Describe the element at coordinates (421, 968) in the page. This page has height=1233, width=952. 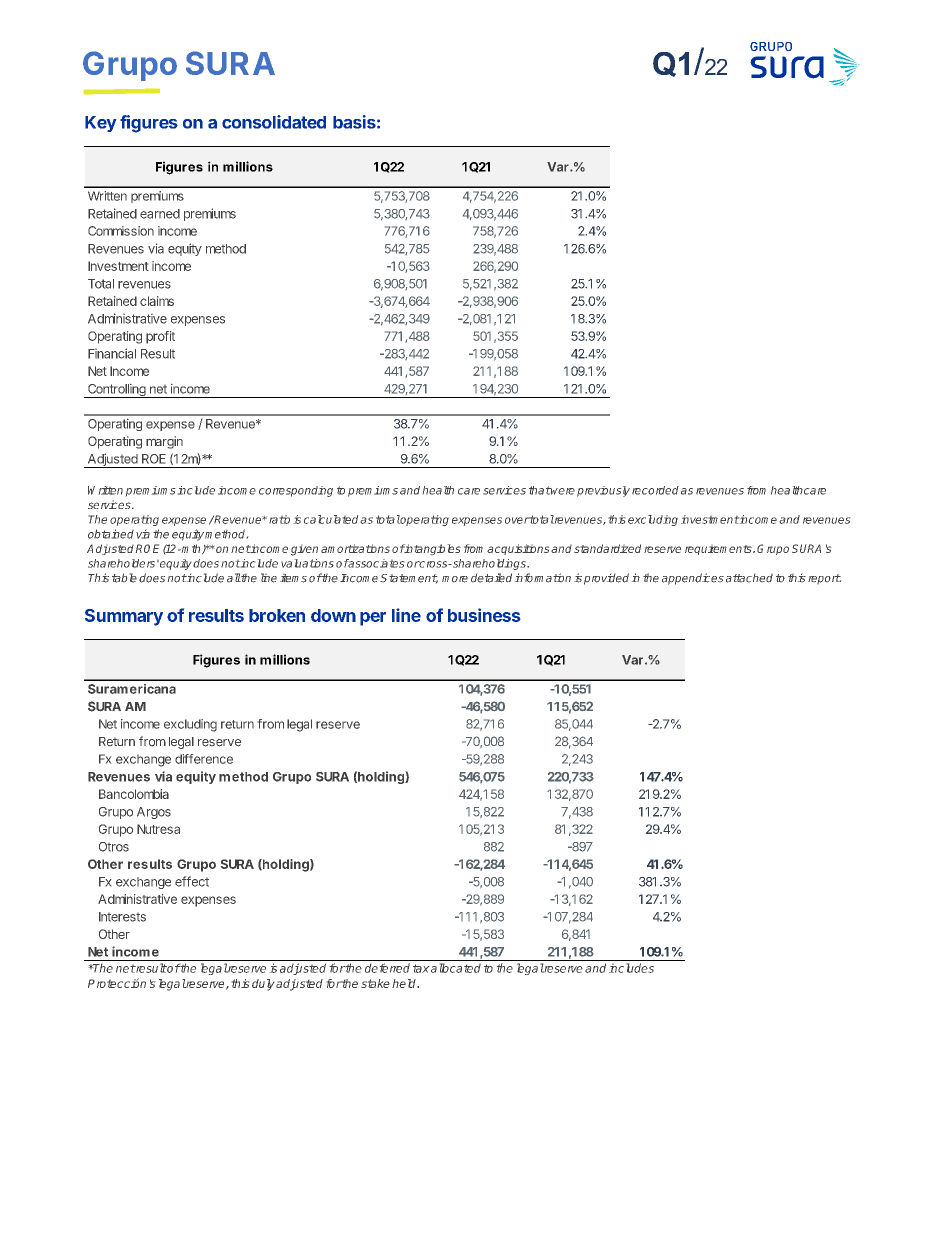
I see `tax` at that location.
